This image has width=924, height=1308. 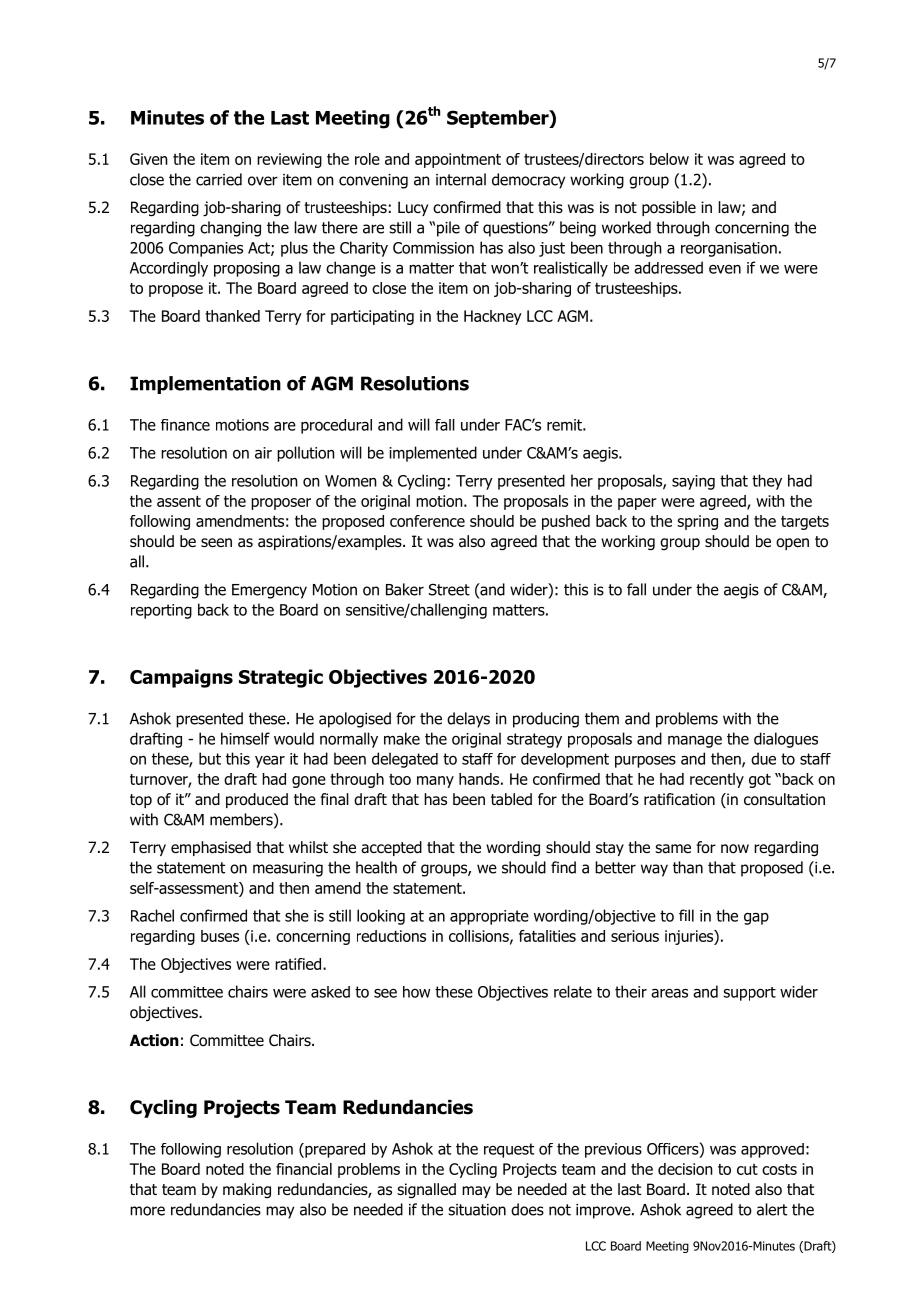 I want to click on spring, so click(x=697, y=522).
